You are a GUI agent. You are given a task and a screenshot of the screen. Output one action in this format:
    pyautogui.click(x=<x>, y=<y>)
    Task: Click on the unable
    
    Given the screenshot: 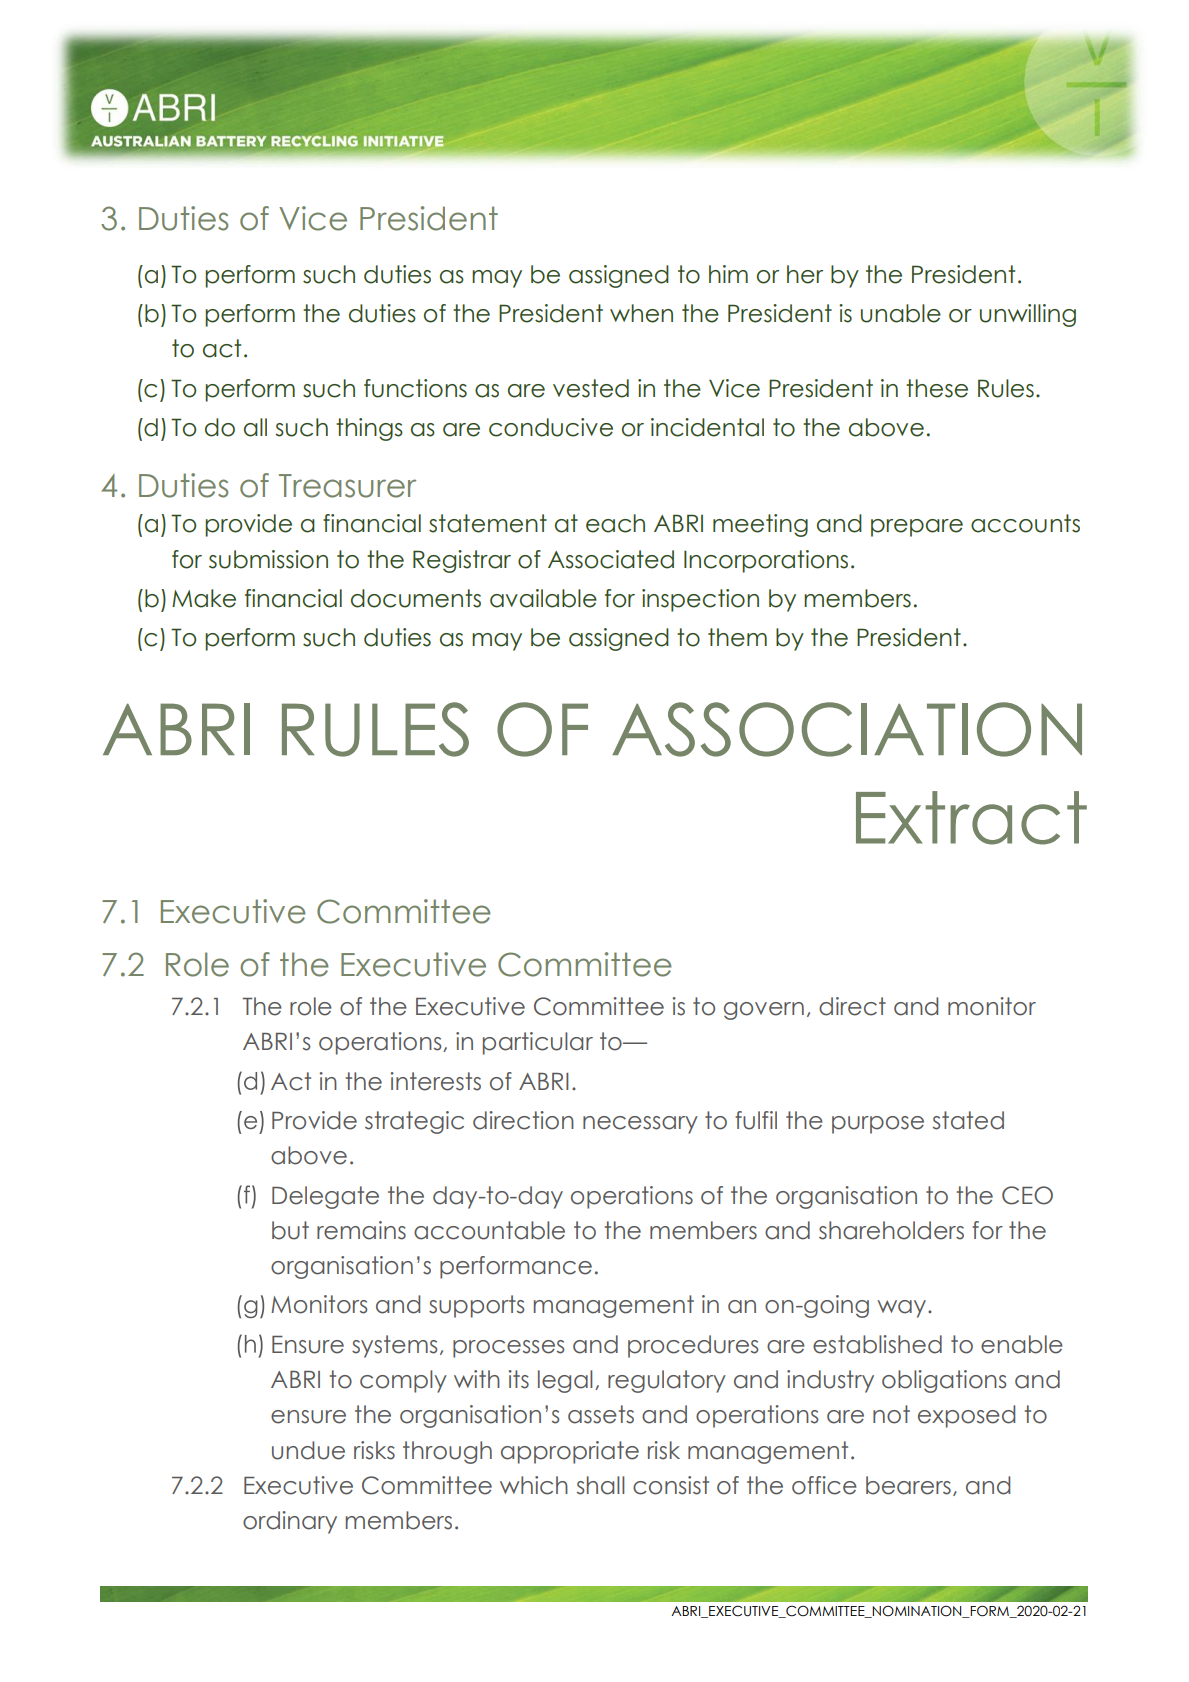 What is the action you would take?
    pyautogui.click(x=901, y=313)
